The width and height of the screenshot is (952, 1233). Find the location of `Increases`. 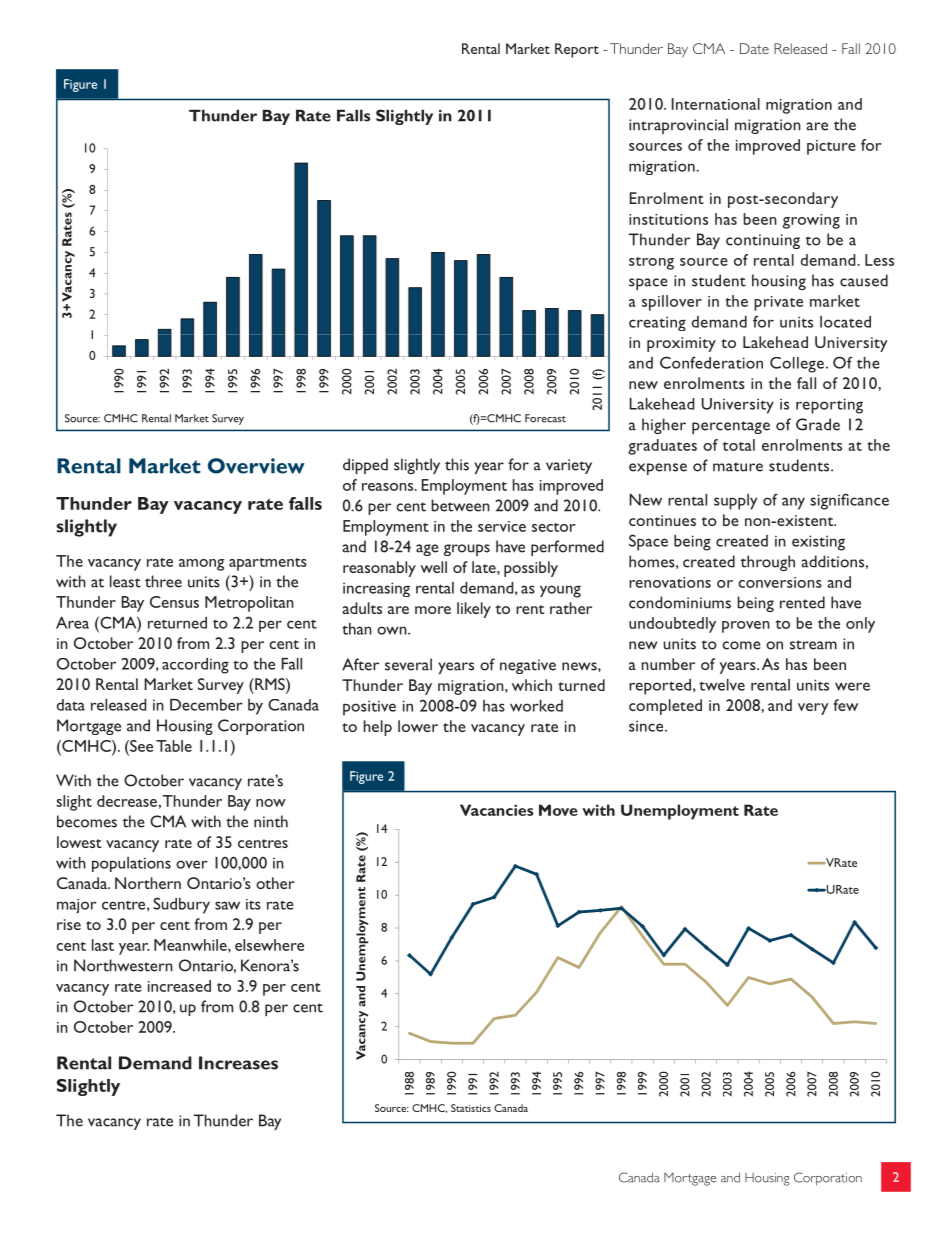

Increases is located at coordinates (238, 1063).
